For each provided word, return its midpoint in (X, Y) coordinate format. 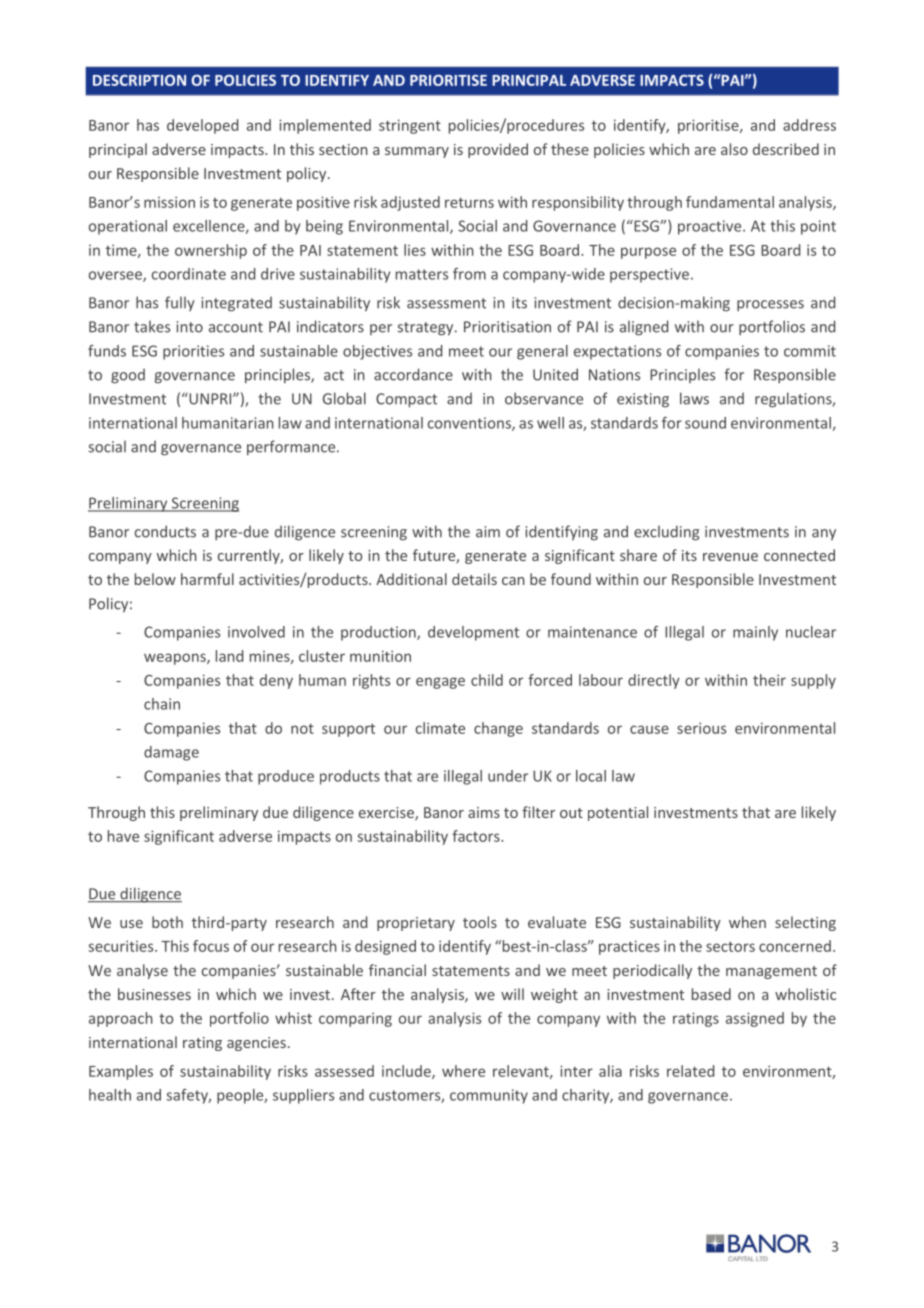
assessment (446, 303)
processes (770, 305)
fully (180, 303)
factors (477, 836)
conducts (165, 531)
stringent (410, 126)
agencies (256, 1044)
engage (440, 683)
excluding (666, 533)
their (769, 680)
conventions (470, 424)
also (734, 149)
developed (202, 126)
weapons (176, 659)
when (747, 922)
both (167, 922)
